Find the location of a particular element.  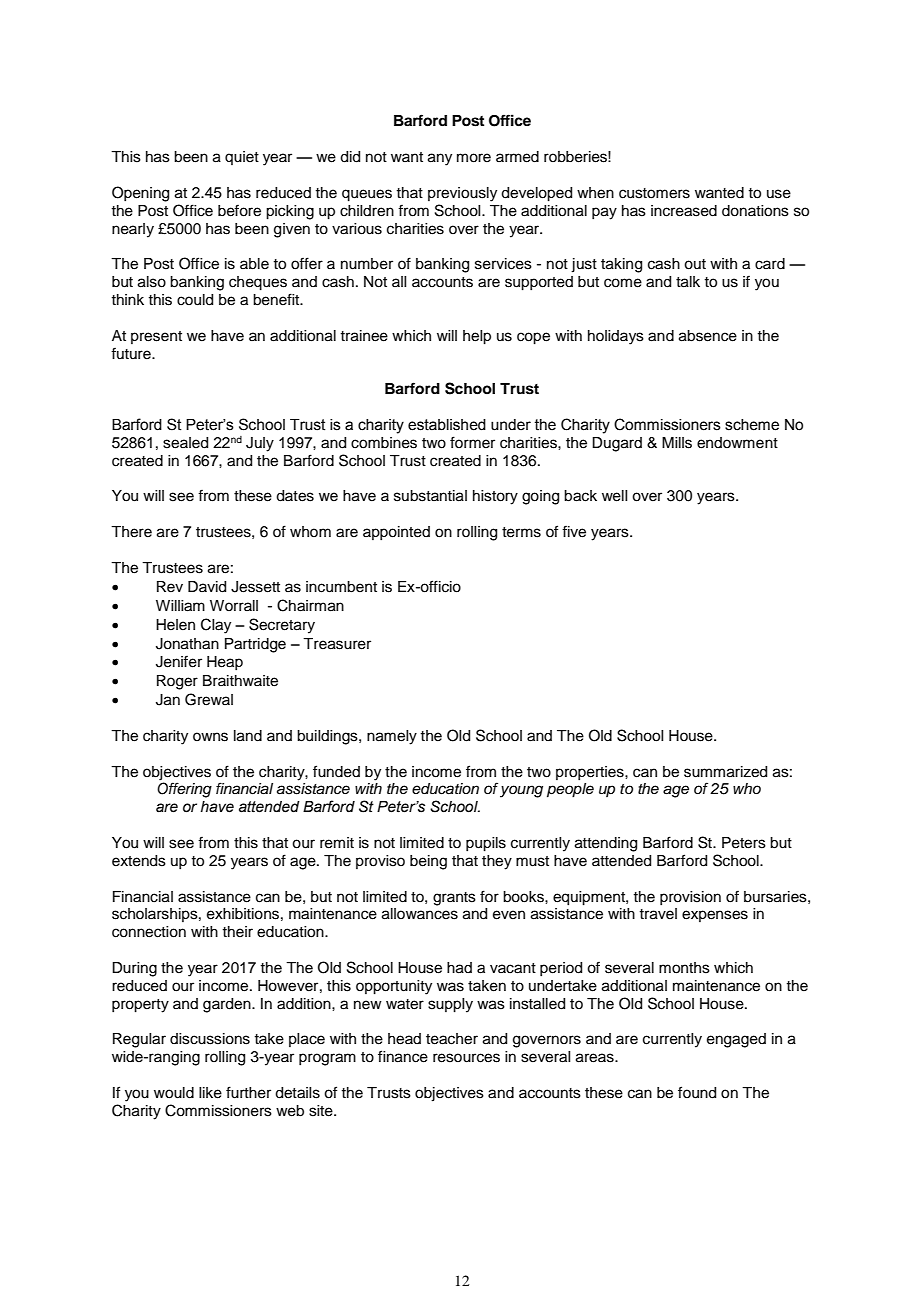

Mills is located at coordinates (677, 443).
